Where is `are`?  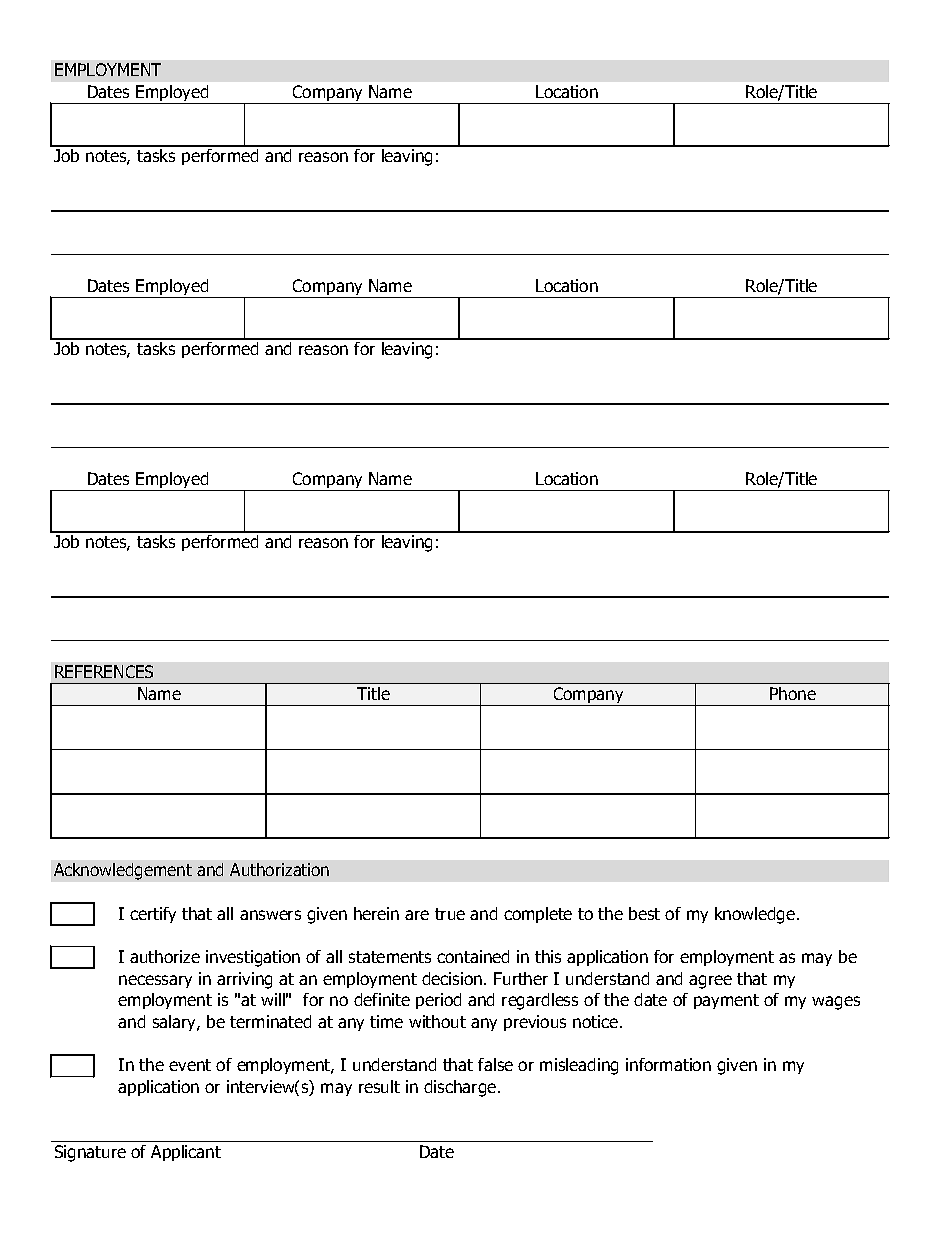 are is located at coordinates (417, 915).
